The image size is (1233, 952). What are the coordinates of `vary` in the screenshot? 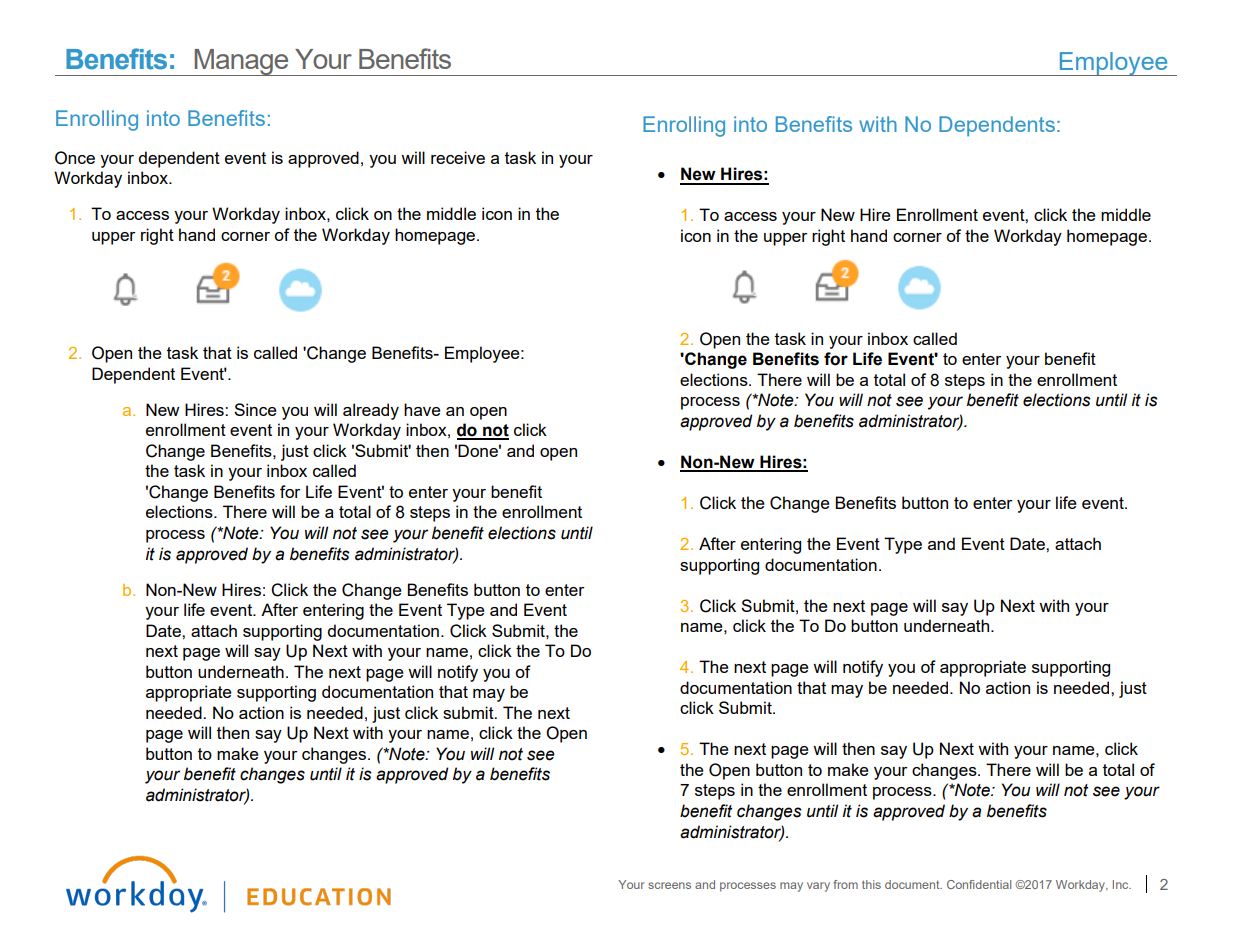 It's located at (818, 887).
